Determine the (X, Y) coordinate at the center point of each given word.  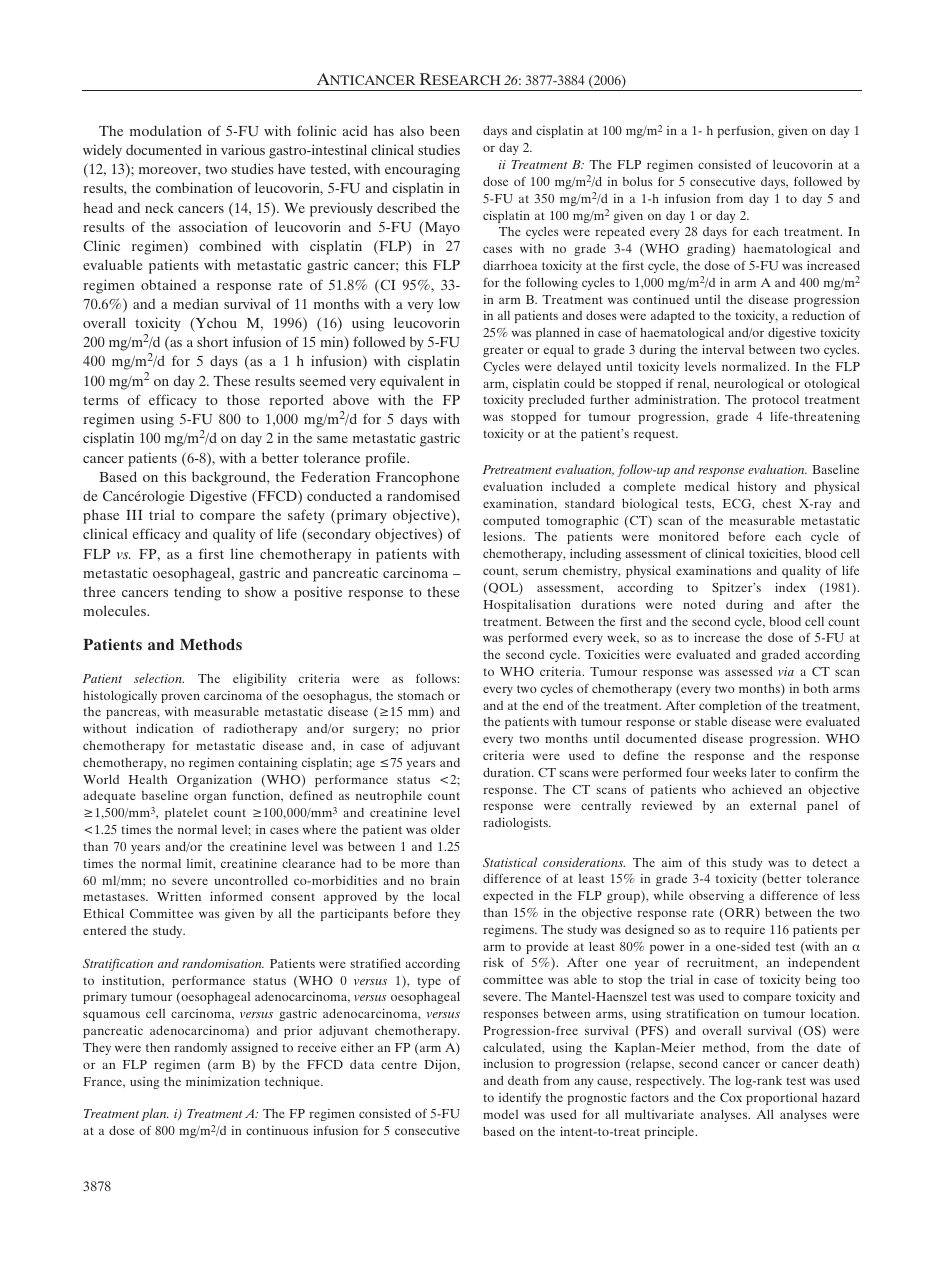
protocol (775, 401)
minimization (223, 1081)
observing (716, 896)
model (500, 1114)
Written (179, 896)
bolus (638, 181)
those (243, 399)
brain (445, 880)
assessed (749, 671)
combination (194, 187)
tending (197, 593)
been (445, 130)
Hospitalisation (527, 605)
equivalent (412, 382)
